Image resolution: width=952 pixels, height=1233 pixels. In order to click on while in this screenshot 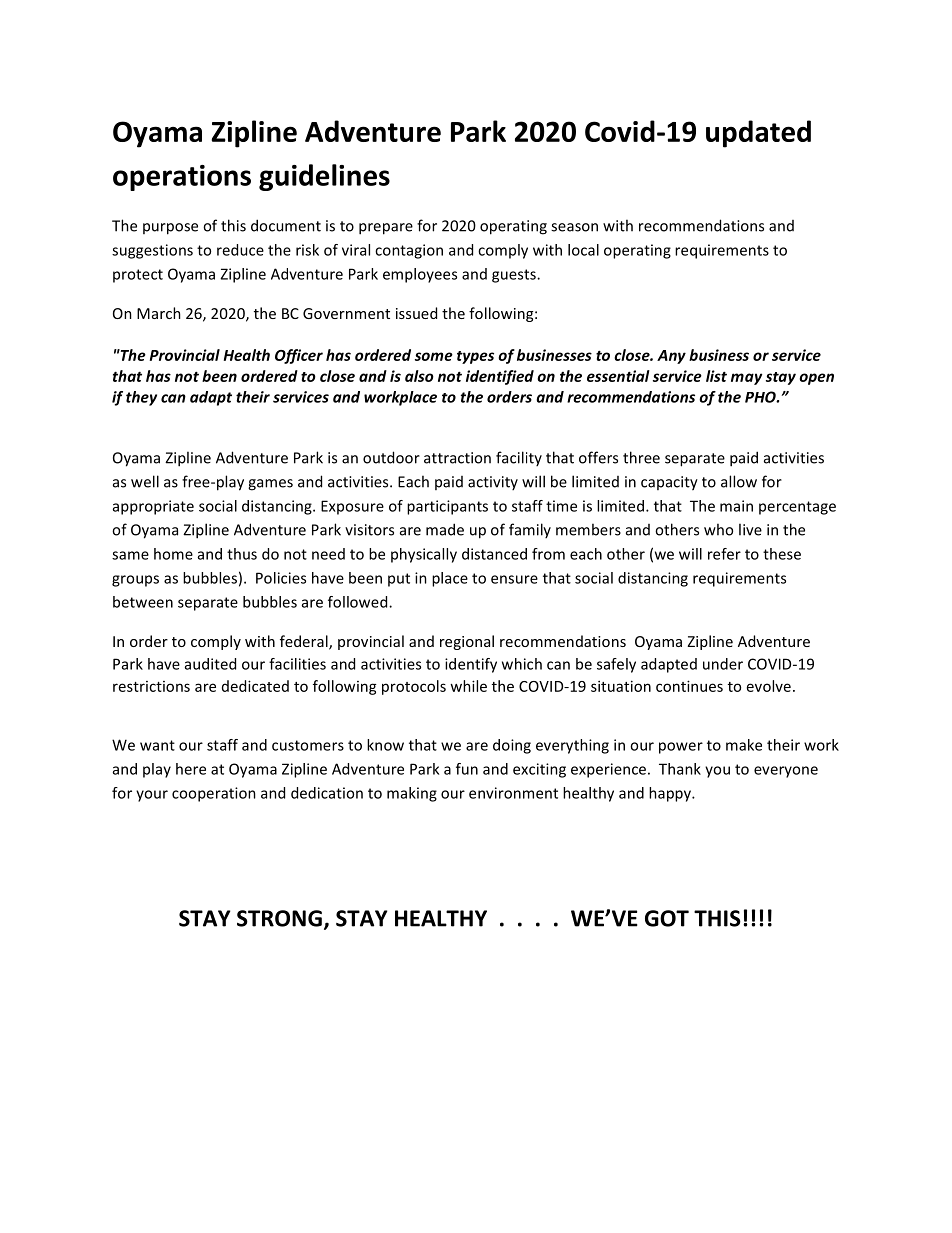, I will do `click(468, 686)`.
